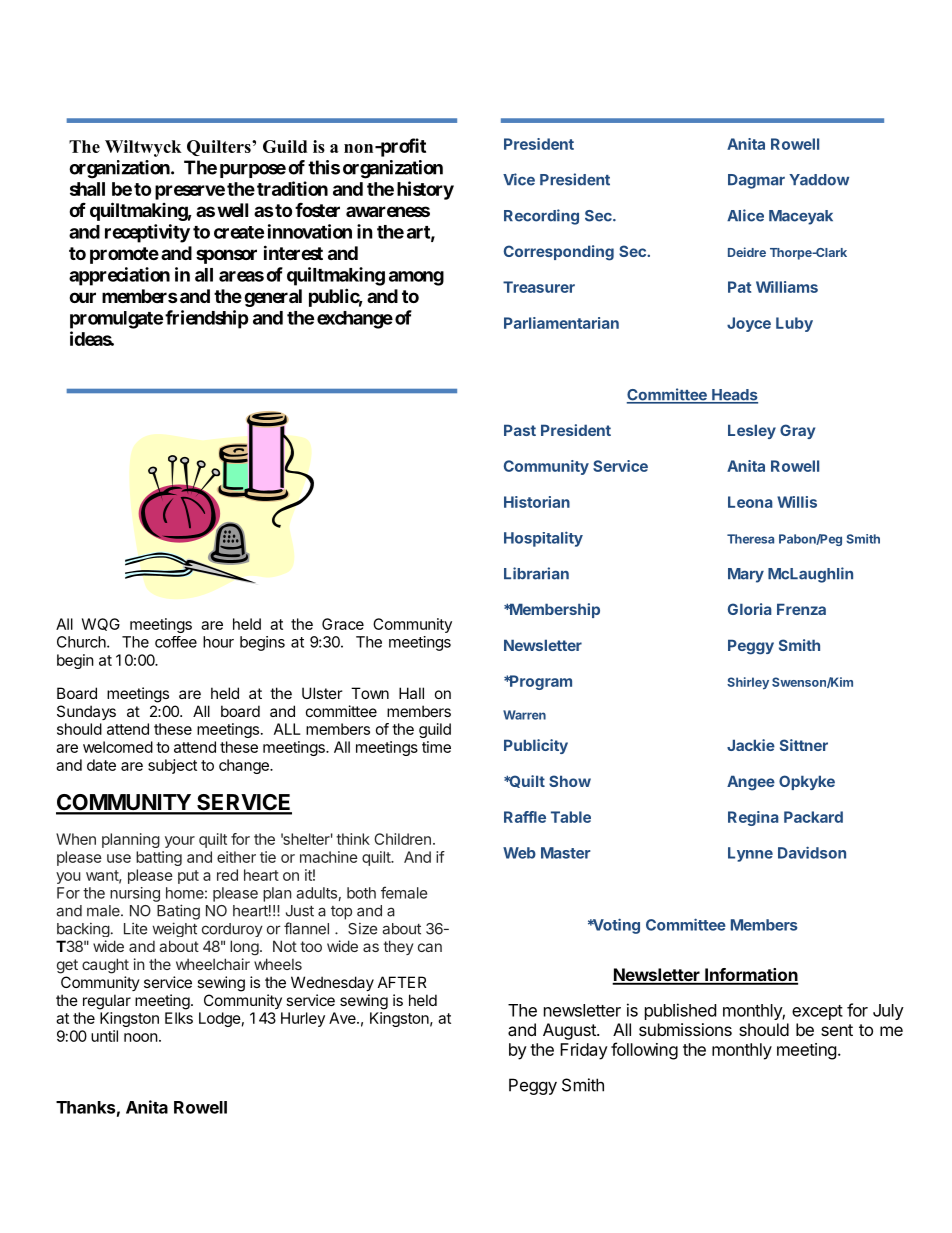 The height and width of the screenshot is (1233, 952). I want to click on history, so click(425, 190).
